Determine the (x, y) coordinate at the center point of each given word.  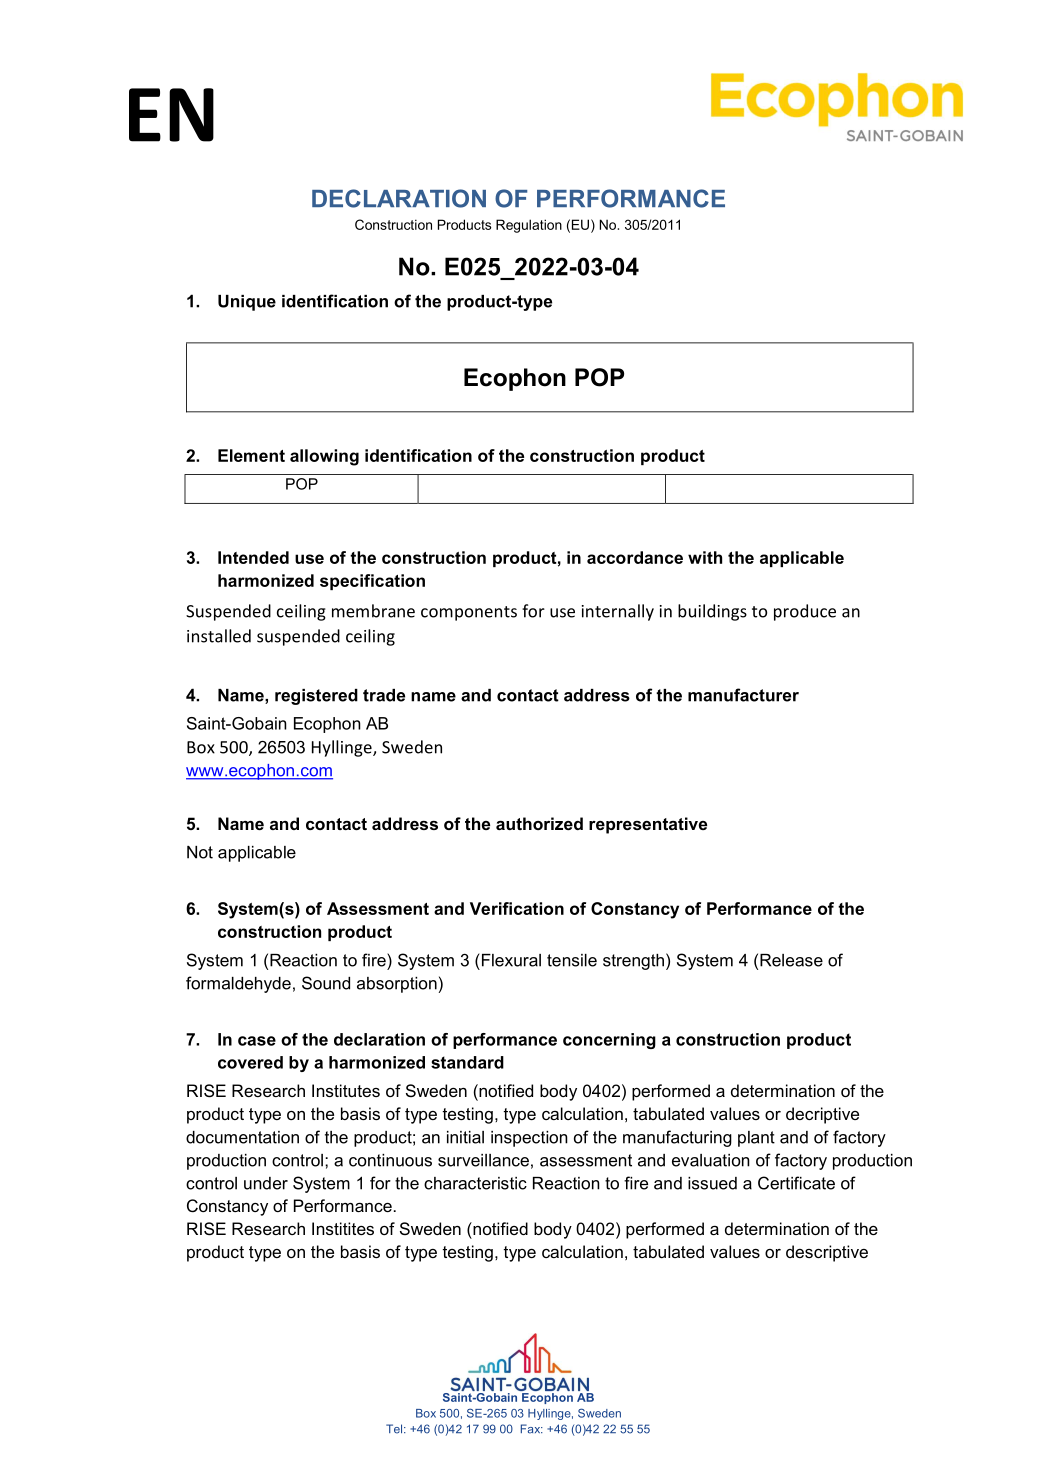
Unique (247, 303)
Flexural (510, 960)
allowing (324, 457)
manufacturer (743, 695)
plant (756, 1139)
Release (791, 960)
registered (316, 697)
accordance (635, 557)
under (266, 1183)
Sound (326, 983)
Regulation (529, 226)
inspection (529, 1139)
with (705, 557)
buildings (712, 612)
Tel (395, 1429)
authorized (539, 823)
